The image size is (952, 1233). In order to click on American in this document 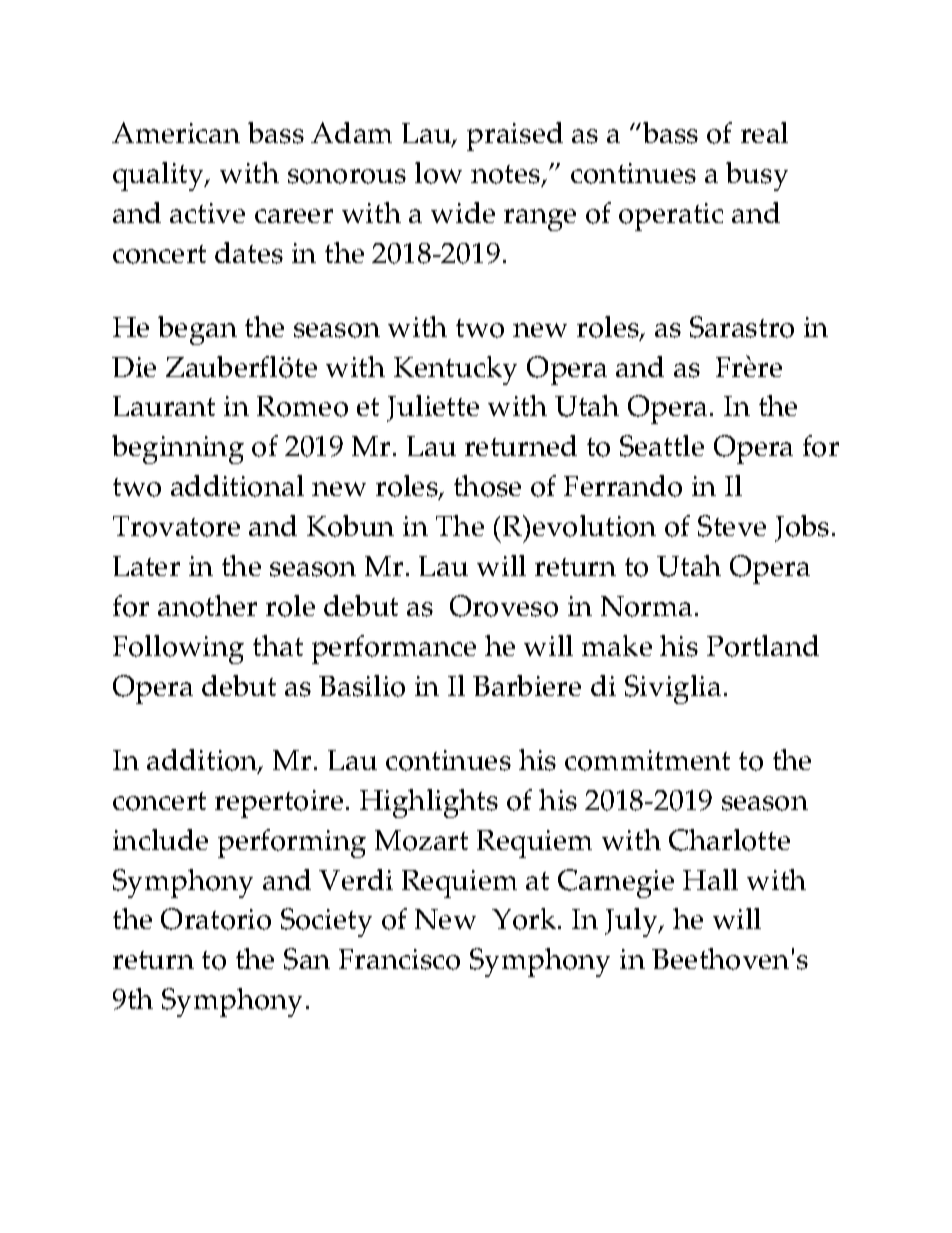, I will do `click(176, 132)`.
